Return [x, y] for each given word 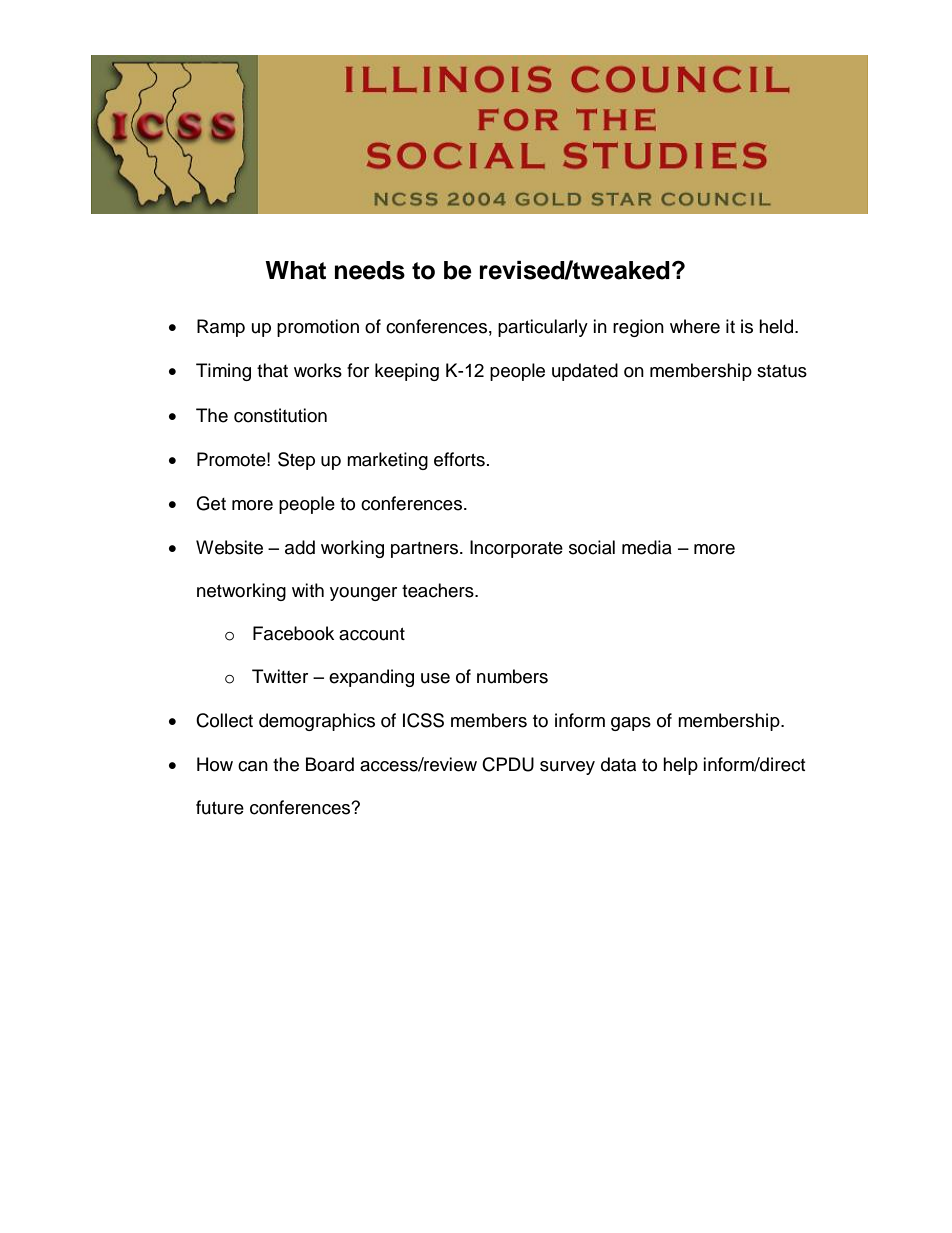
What [295, 270]
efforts [459, 459]
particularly [543, 328]
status [782, 371]
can [253, 766]
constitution [280, 415]
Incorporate [516, 549]
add [300, 547]
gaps [631, 724]
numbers [512, 676]
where [695, 326]
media [647, 547]
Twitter [280, 676]
